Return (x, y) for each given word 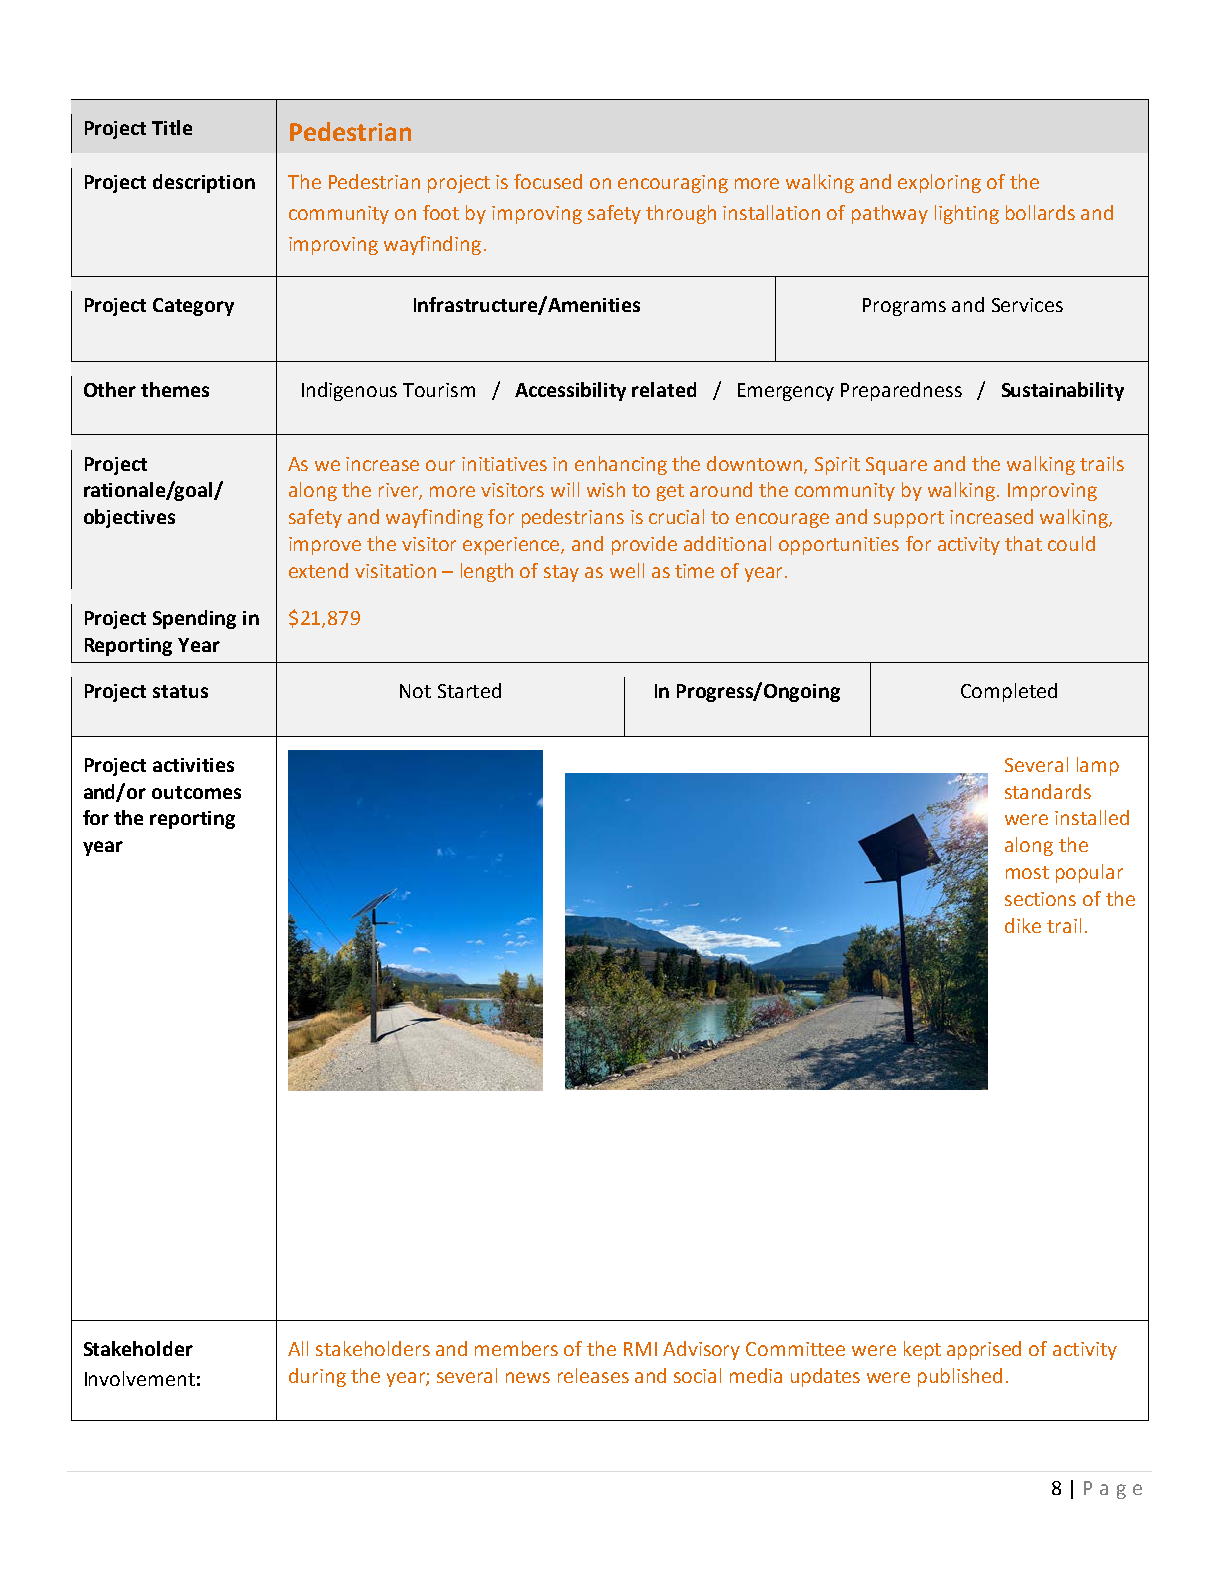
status (180, 691)
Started (469, 690)
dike (1023, 925)
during (317, 1377)
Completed (1009, 692)
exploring (939, 183)
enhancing (621, 465)
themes (175, 389)
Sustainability (1063, 391)
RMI (640, 1349)
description (204, 183)
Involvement (140, 1378)
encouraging (673, 184)
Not (415, 691)
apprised (984, 1350)
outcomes (196, 792)
